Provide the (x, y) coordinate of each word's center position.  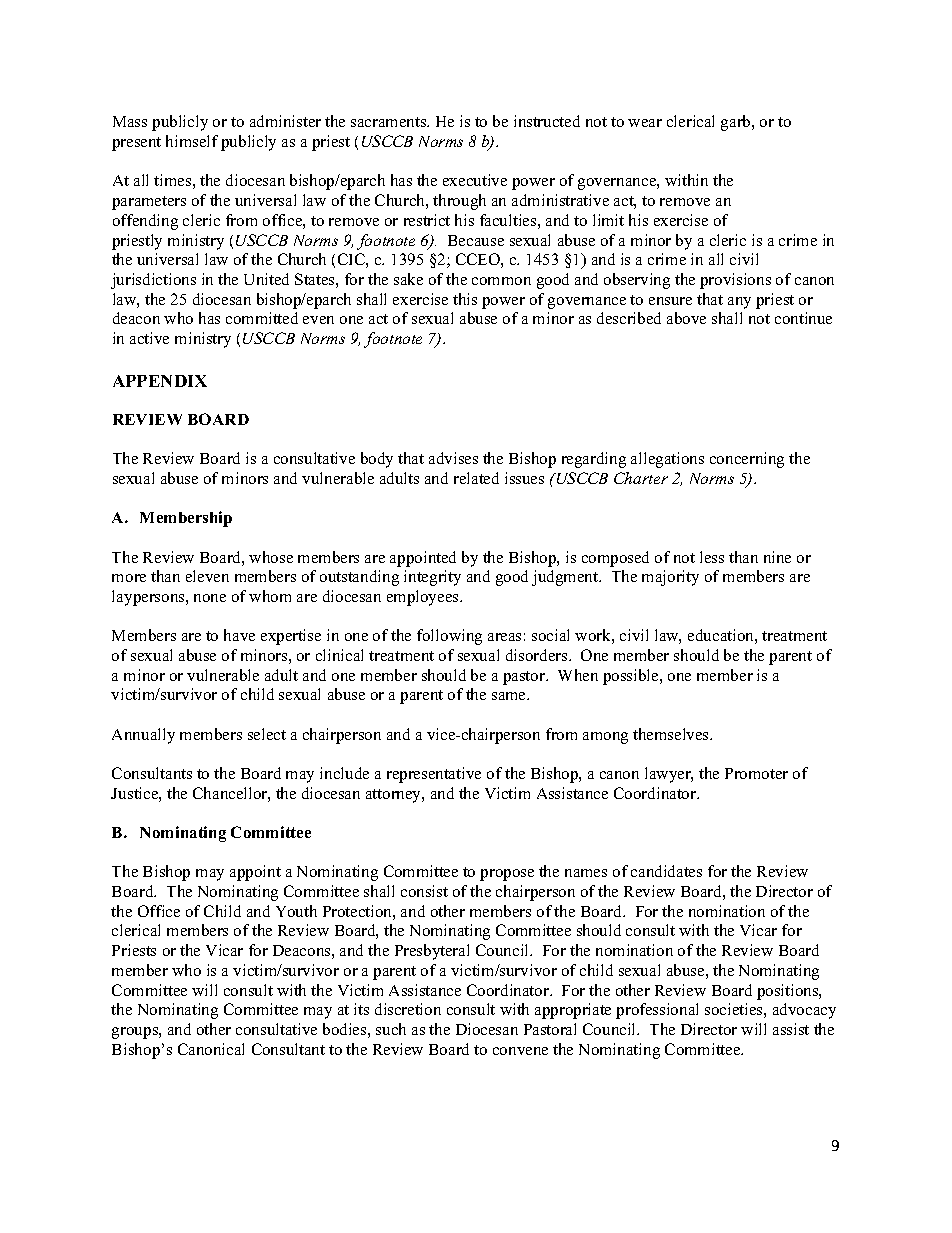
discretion (408, 1009)
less (712, 557)
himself (192, 141)
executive (475, 180)
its (361, 1009)
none (210, 598)
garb (737, 123)
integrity (432, 578)
